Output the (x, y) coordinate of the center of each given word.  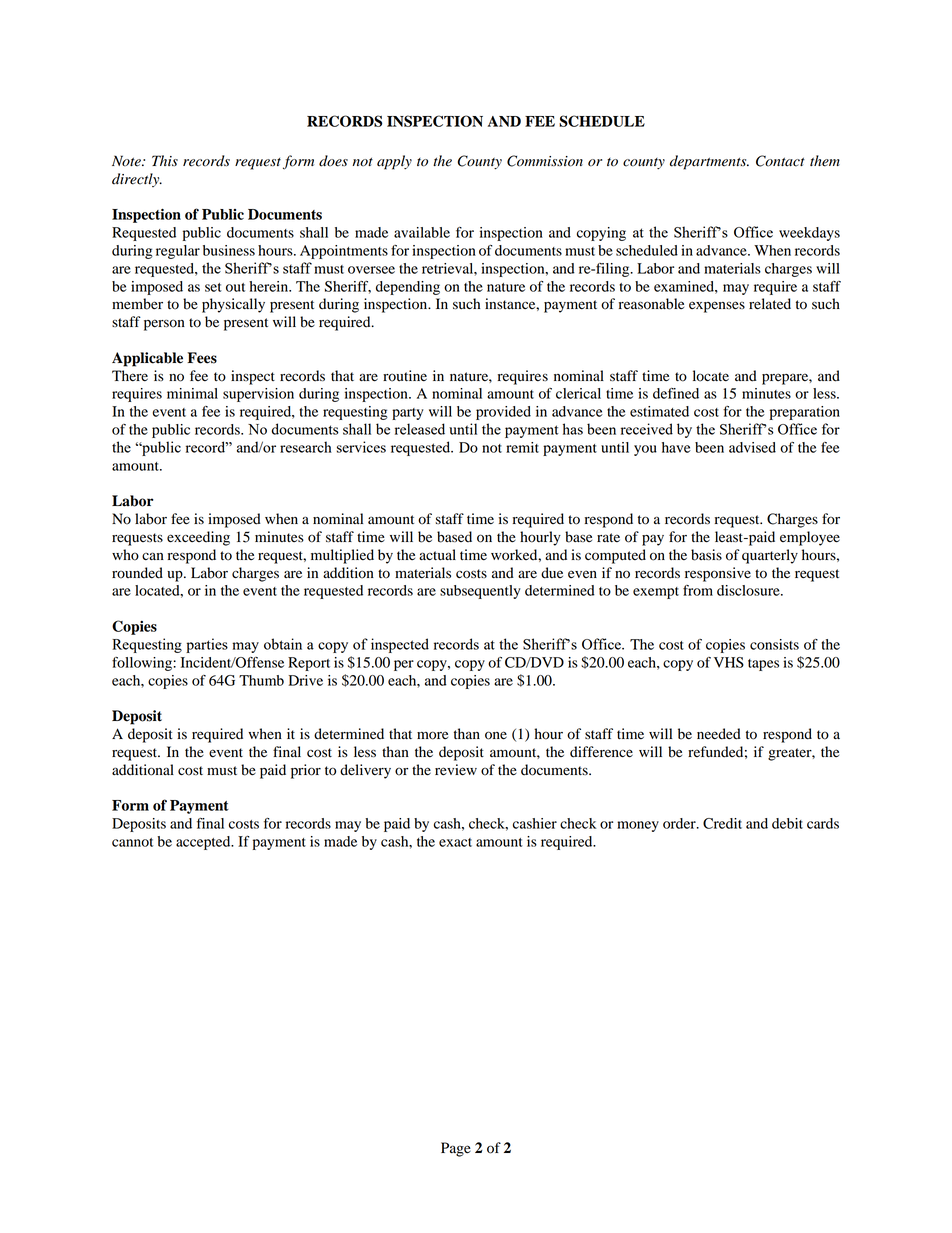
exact (455, 842)
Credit (722, 823)
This (165, 161)
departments (709, 162)
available (422, 232)
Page (456, 1149)
